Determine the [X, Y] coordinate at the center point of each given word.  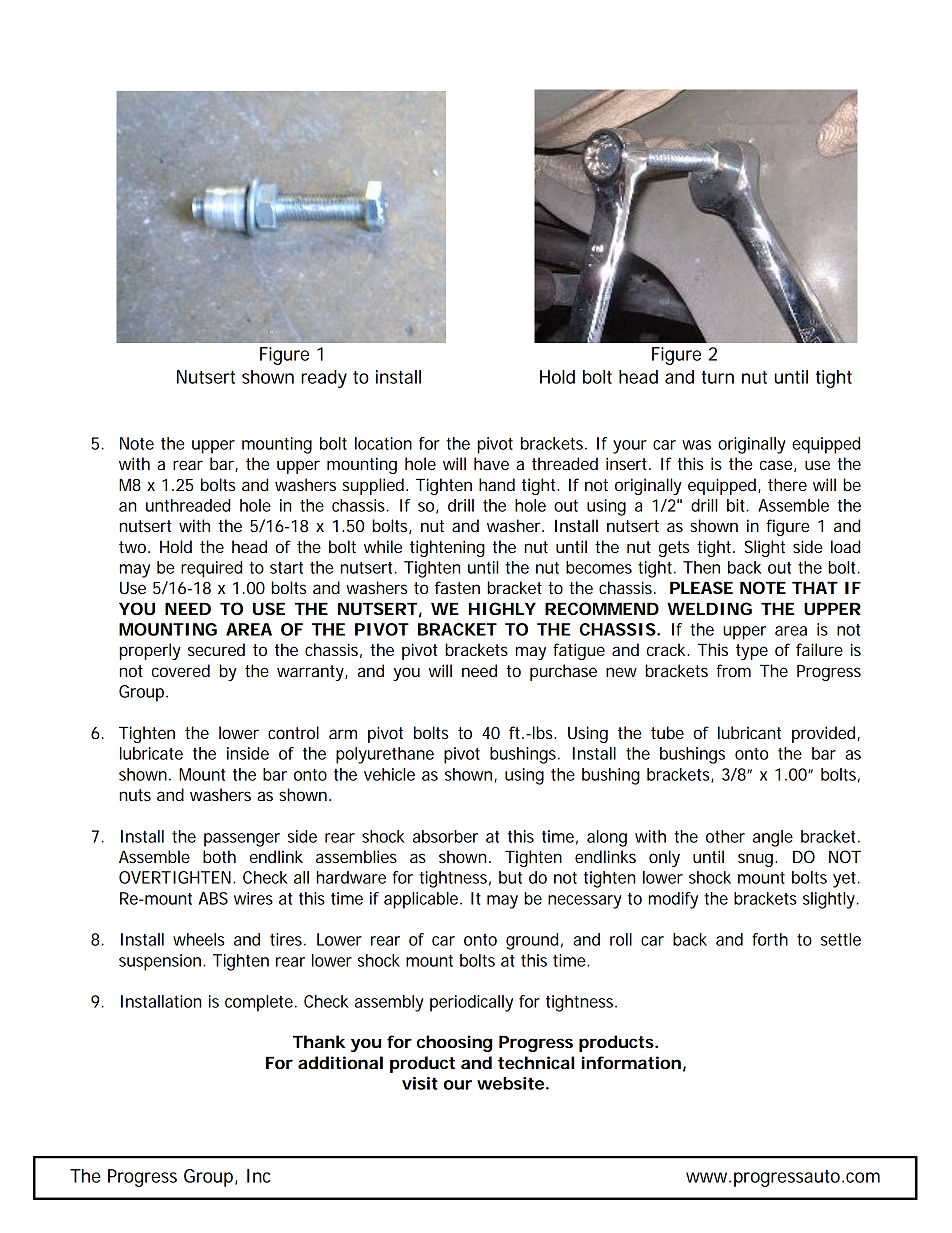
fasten [457, 587]
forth [770, 939]
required [211, 569]
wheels [199, 939]
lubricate [151, 753]
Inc [259, 1176]
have [491, 463]
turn [717, 377]
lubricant [749, 732]
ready [324, 379]
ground [532, 941]
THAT [815, 587]
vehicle [389, 774]
